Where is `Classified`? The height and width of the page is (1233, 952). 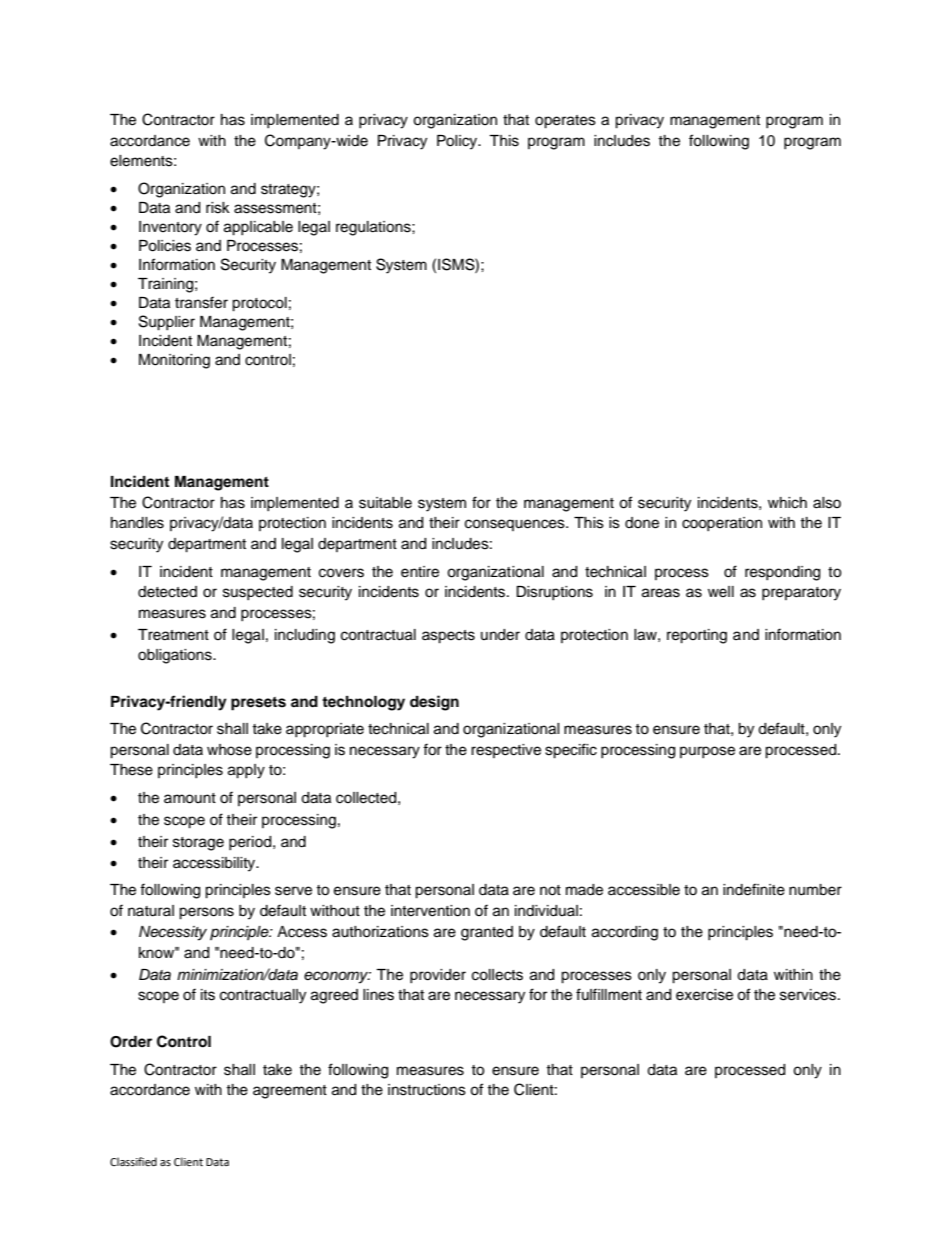
Classified is located at coordinates (133, 1161).
